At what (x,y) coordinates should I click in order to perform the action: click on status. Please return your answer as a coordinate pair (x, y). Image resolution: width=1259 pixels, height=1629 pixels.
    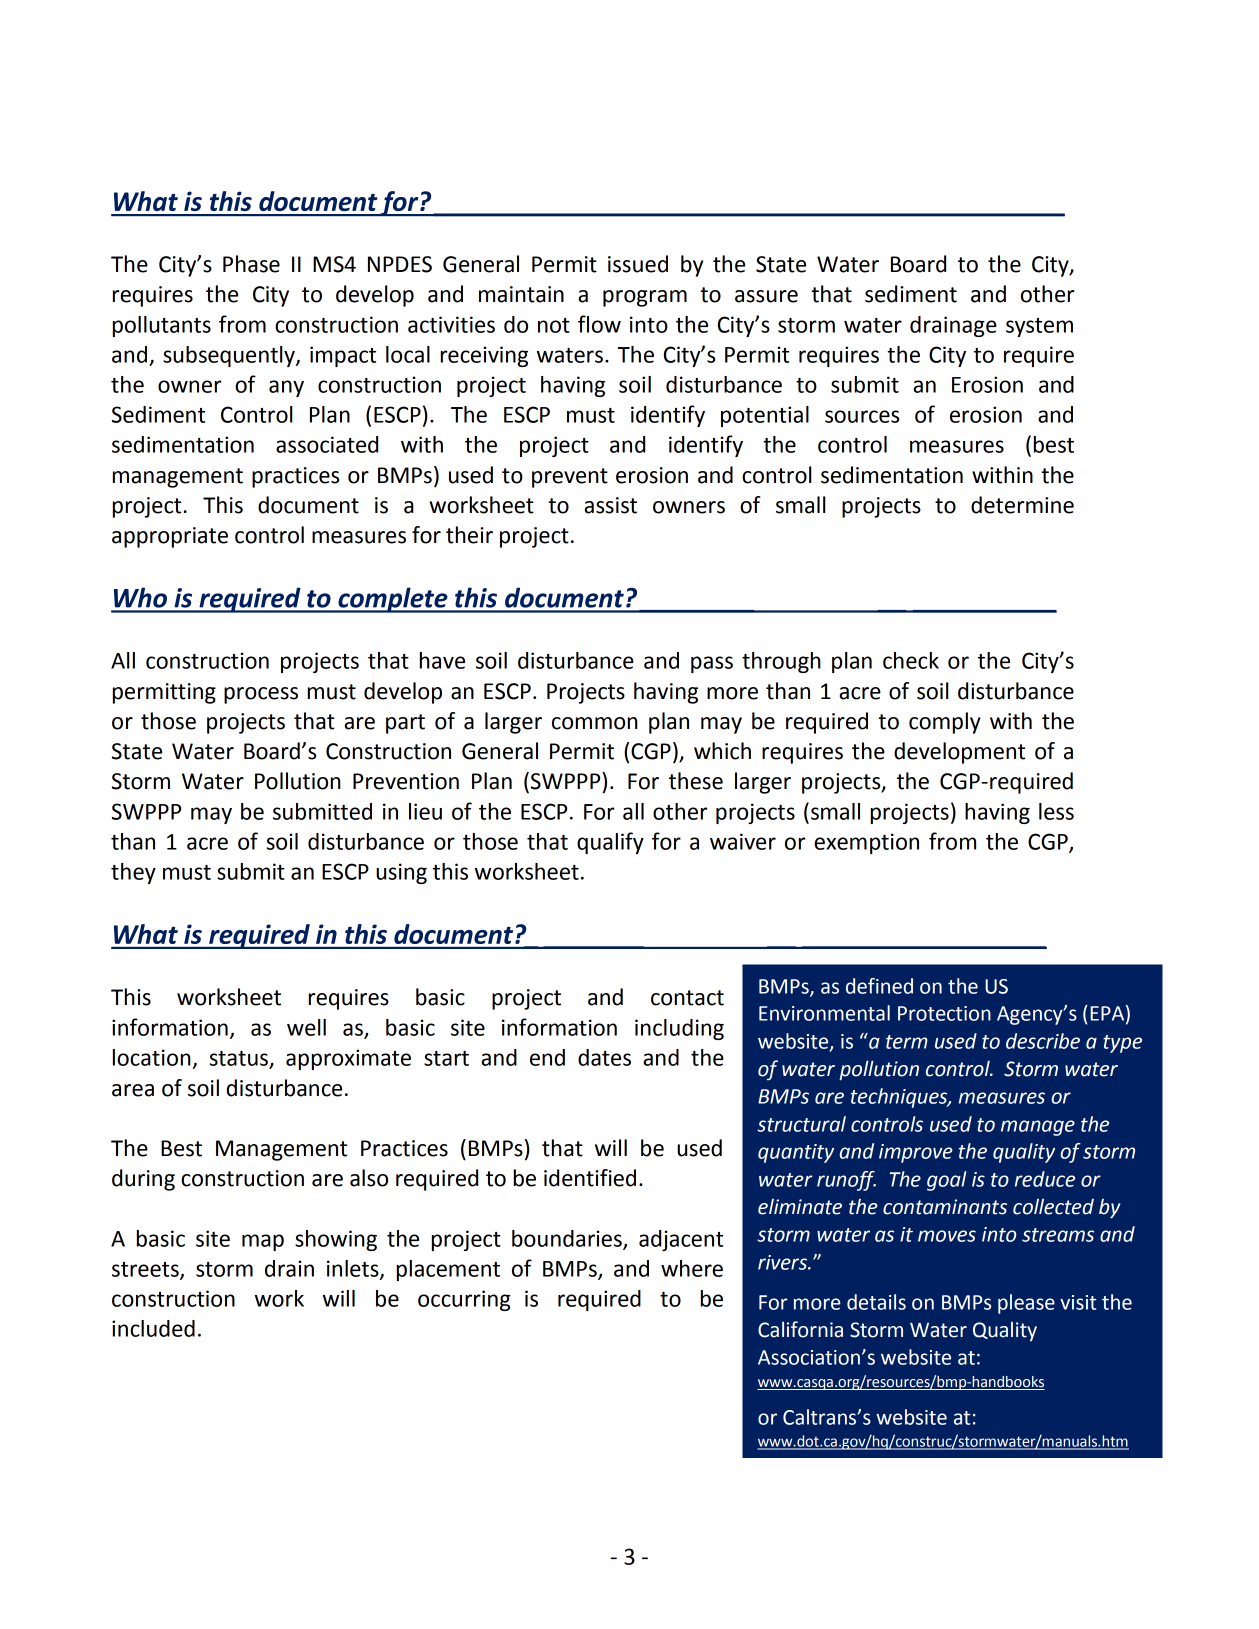
    Looking at the image, I should click on (239, 1058).
